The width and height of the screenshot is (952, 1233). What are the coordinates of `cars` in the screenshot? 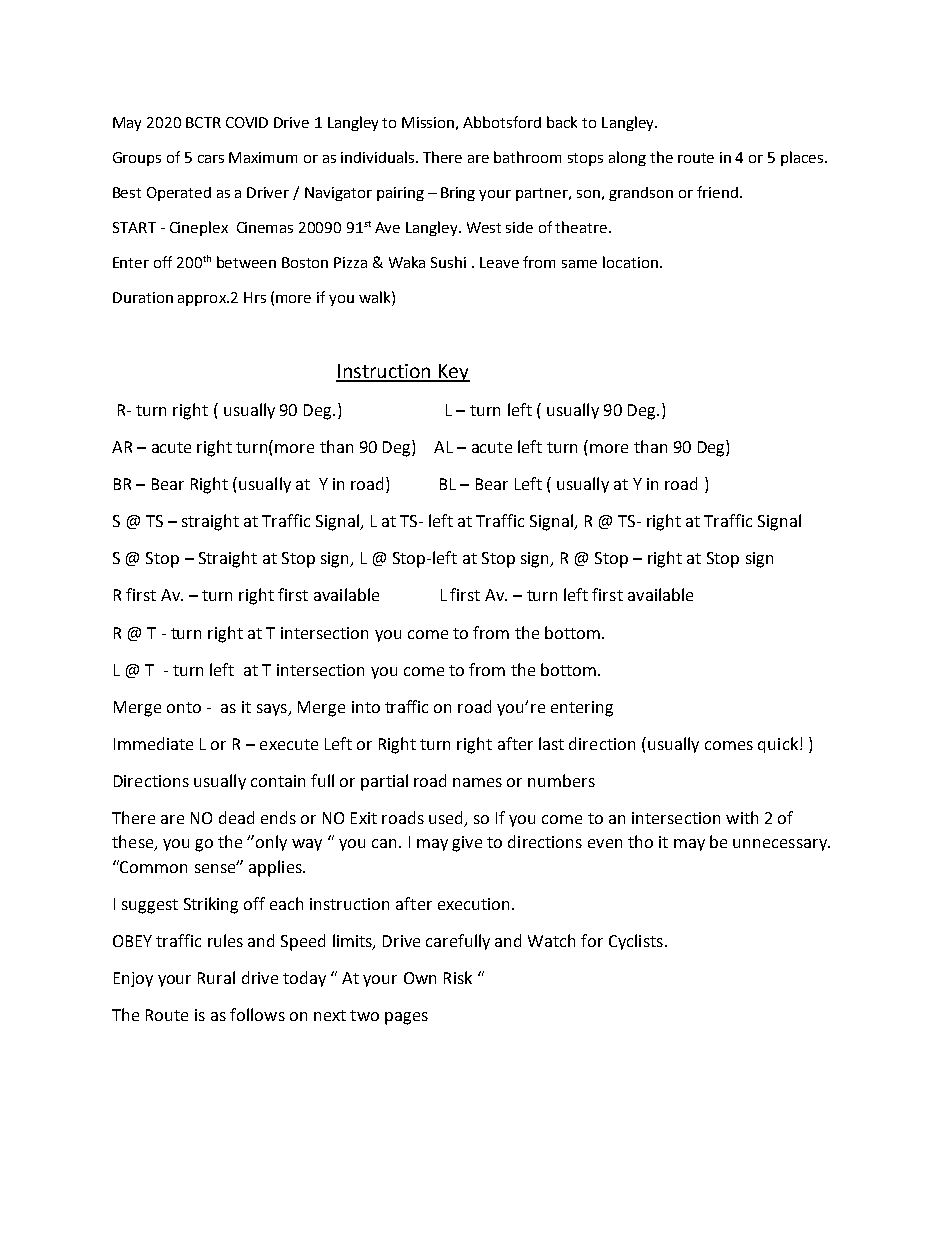 It's located at (211, 159).
